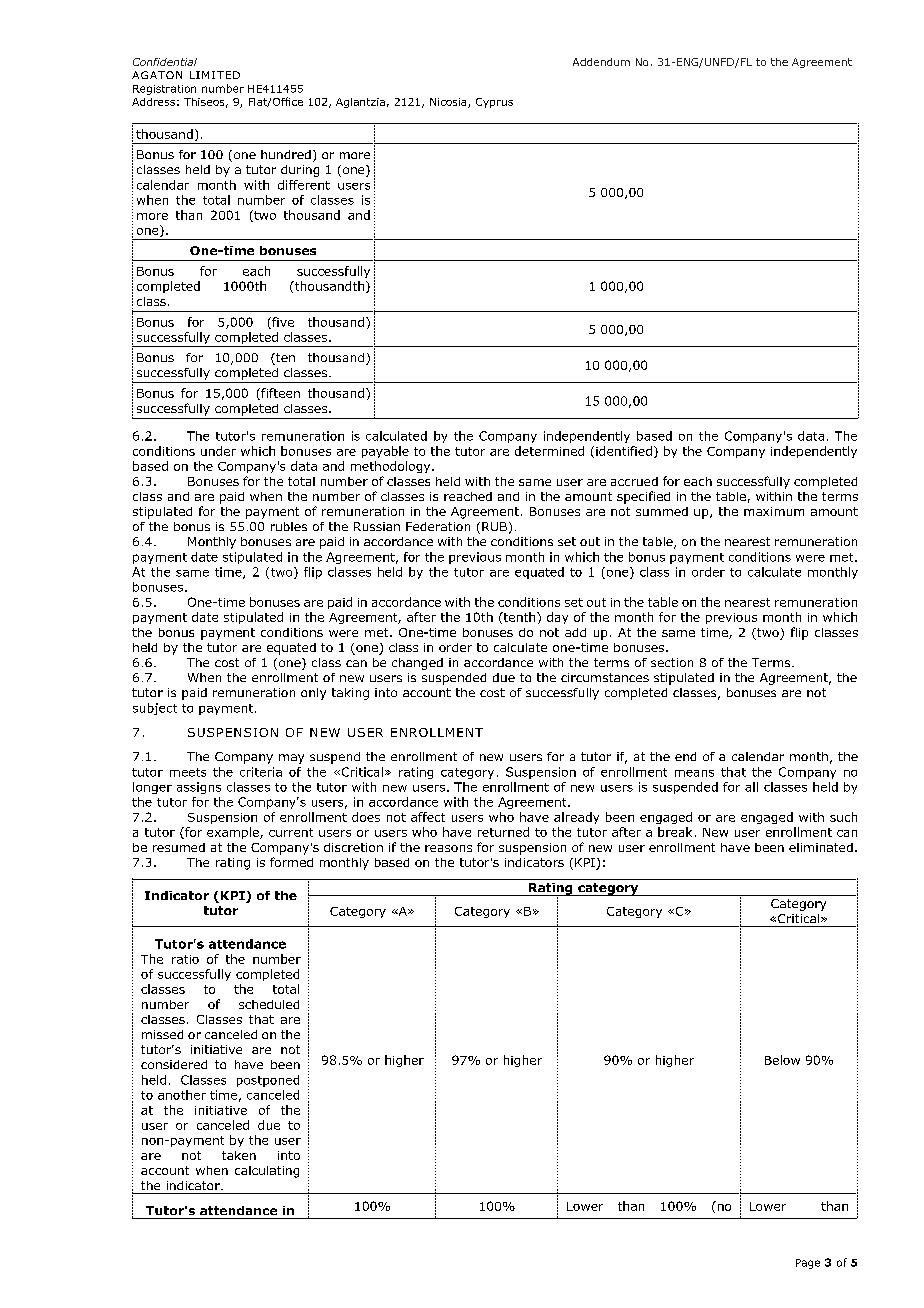 This image has height=1308, width=924. I want to click on taken, so click(239, 1155).
